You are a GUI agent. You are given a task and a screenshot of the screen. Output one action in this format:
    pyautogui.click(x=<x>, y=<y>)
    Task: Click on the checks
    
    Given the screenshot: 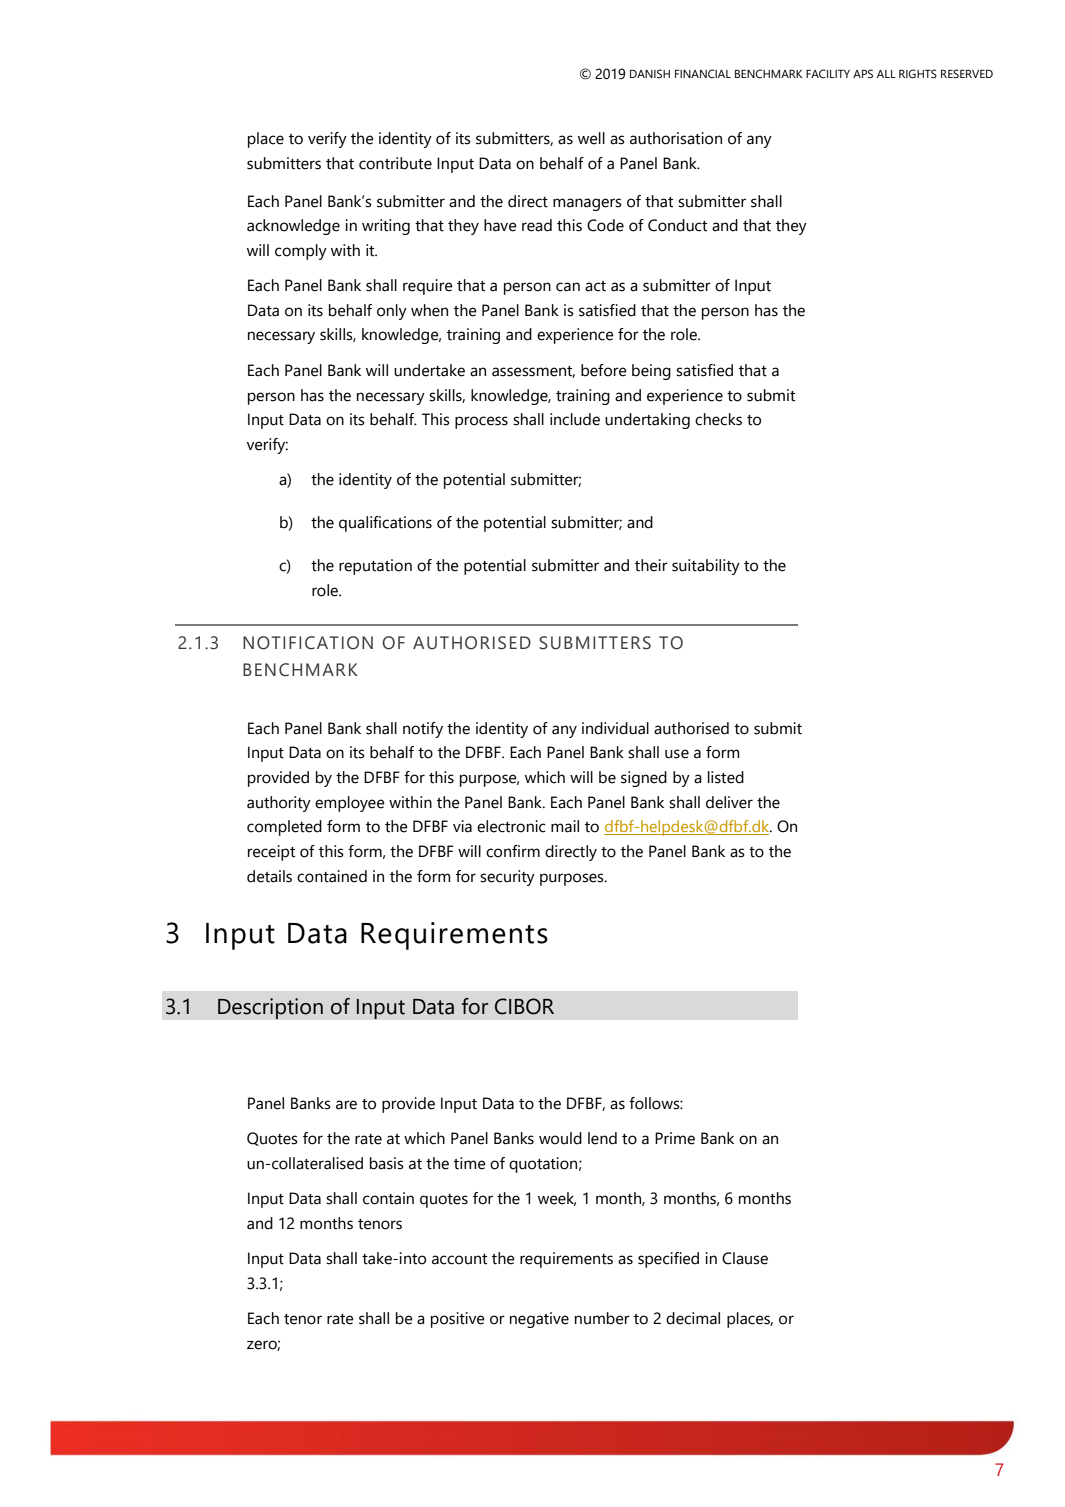 What is the action you would take?
    pyautogui.click(x=718, y=419)
